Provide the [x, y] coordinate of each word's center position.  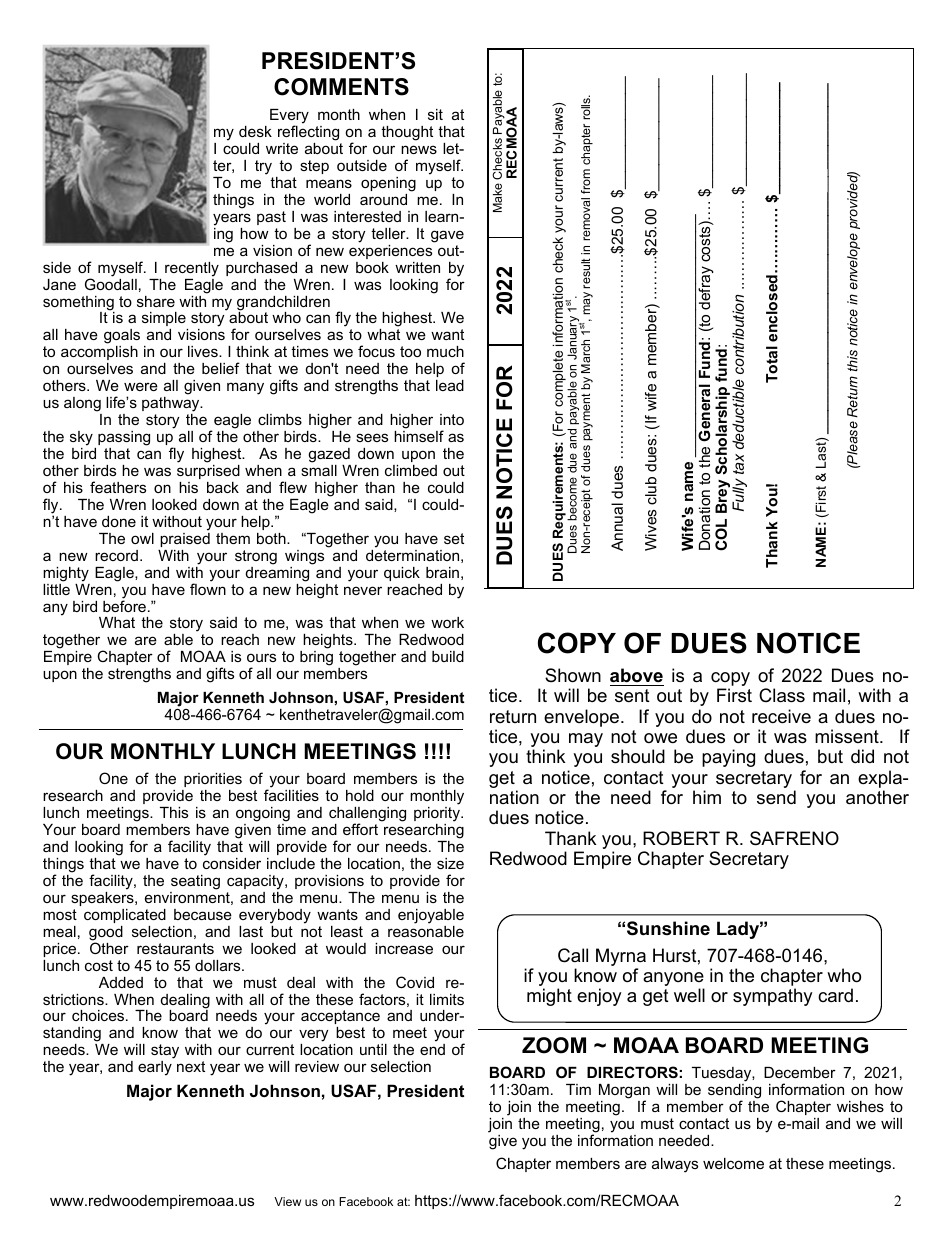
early [155, 1068]
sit [435, 114]
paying [728, 758]
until [373, 1049]
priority [438, 814]
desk [255, 131]
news [419, 149]
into [452, 419]
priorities [213, 780]
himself [419, 436]
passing [124, 438]
